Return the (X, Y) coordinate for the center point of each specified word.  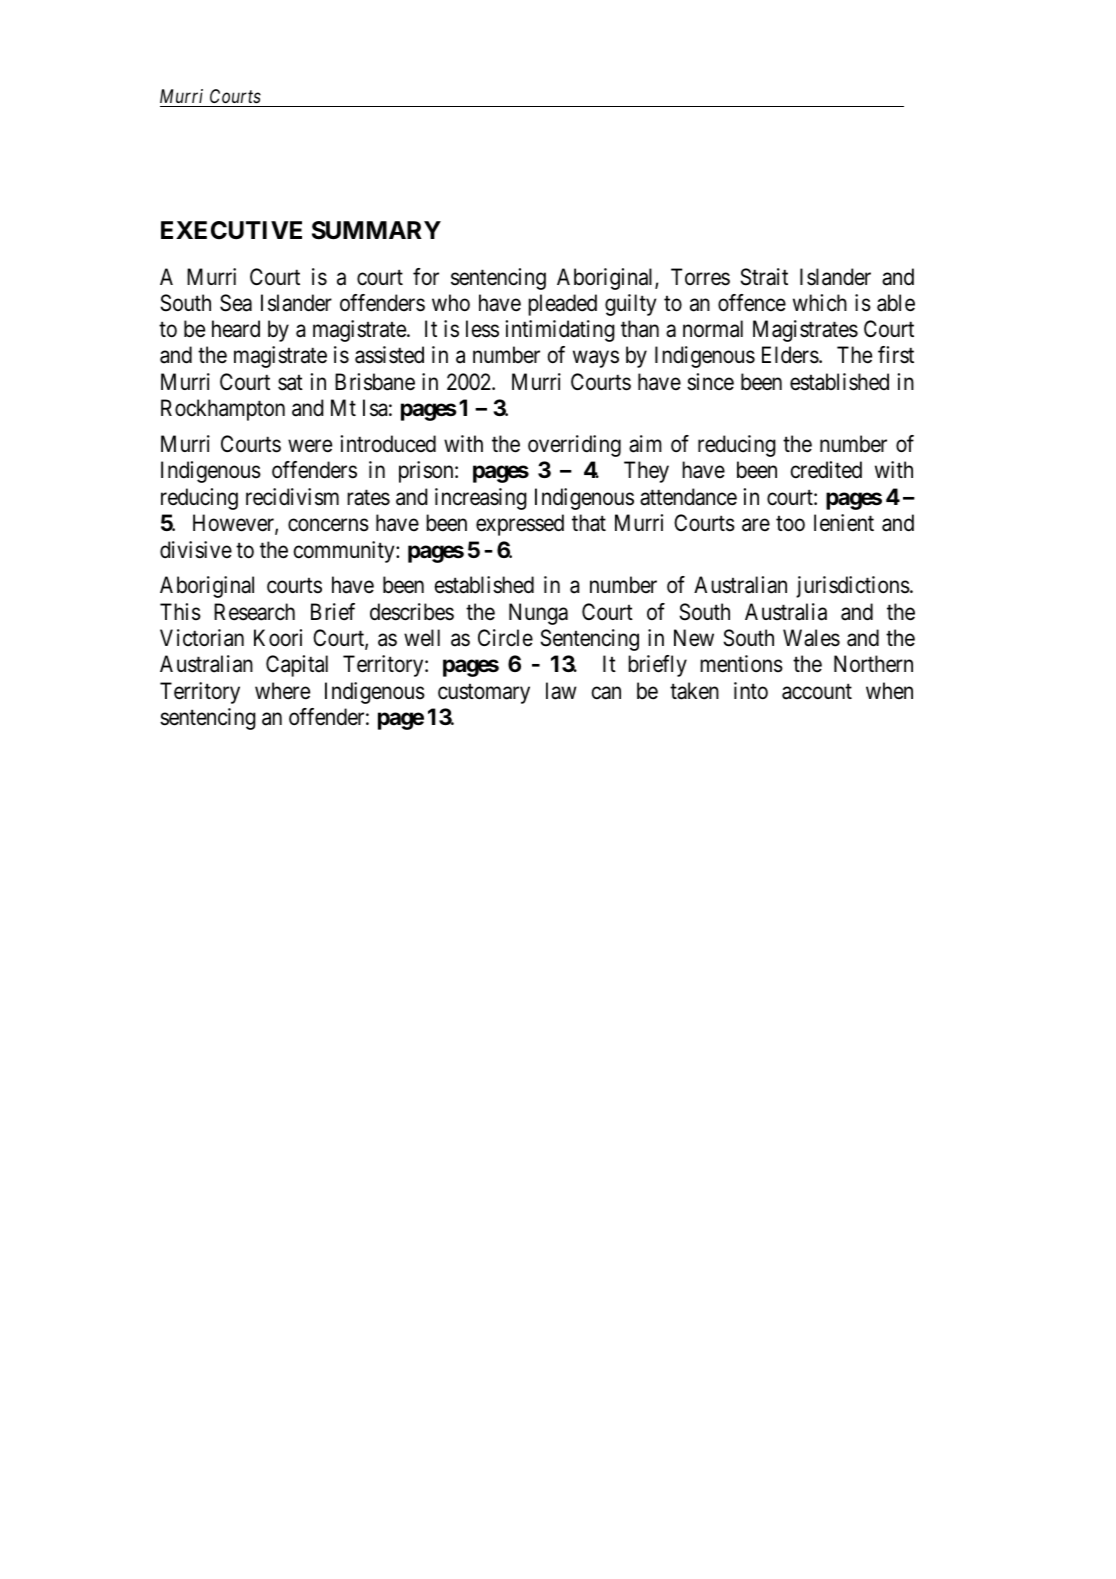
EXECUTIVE (231, 230)
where (282, 691)
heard (236, 329)
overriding (574, 446)
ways (596, 359)
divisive (196, 550)
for (426, 277)
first (896, 355)
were (310, 446)
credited (826, 470)
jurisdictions (853, 587)
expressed (520, 525)
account (817, 692)
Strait (764, 277)
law (561, 691)
